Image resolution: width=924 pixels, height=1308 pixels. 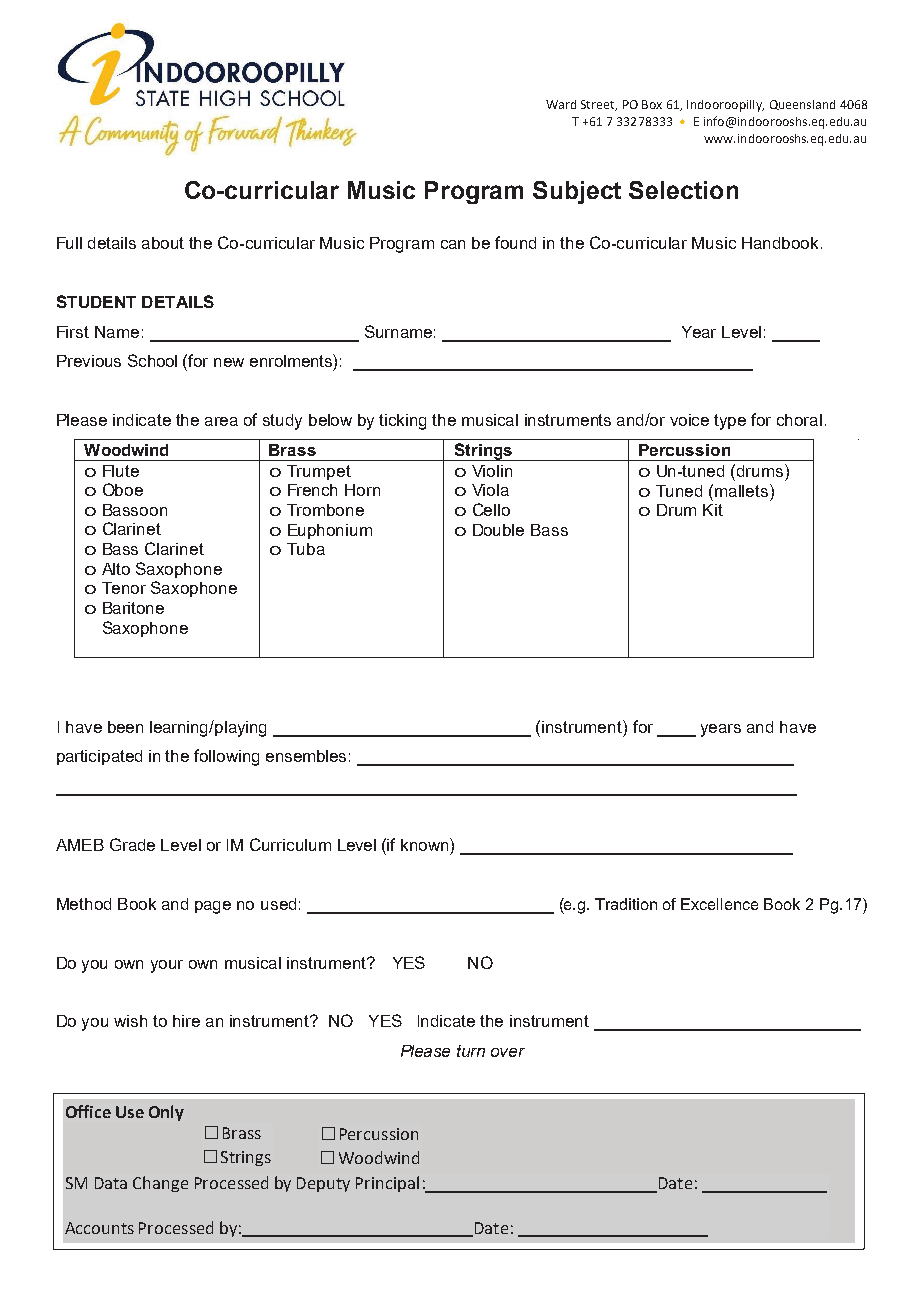 What do you see at coordinates (498, 530) in the screenshot?
I see `Double` at bounding box center [498, 530].
